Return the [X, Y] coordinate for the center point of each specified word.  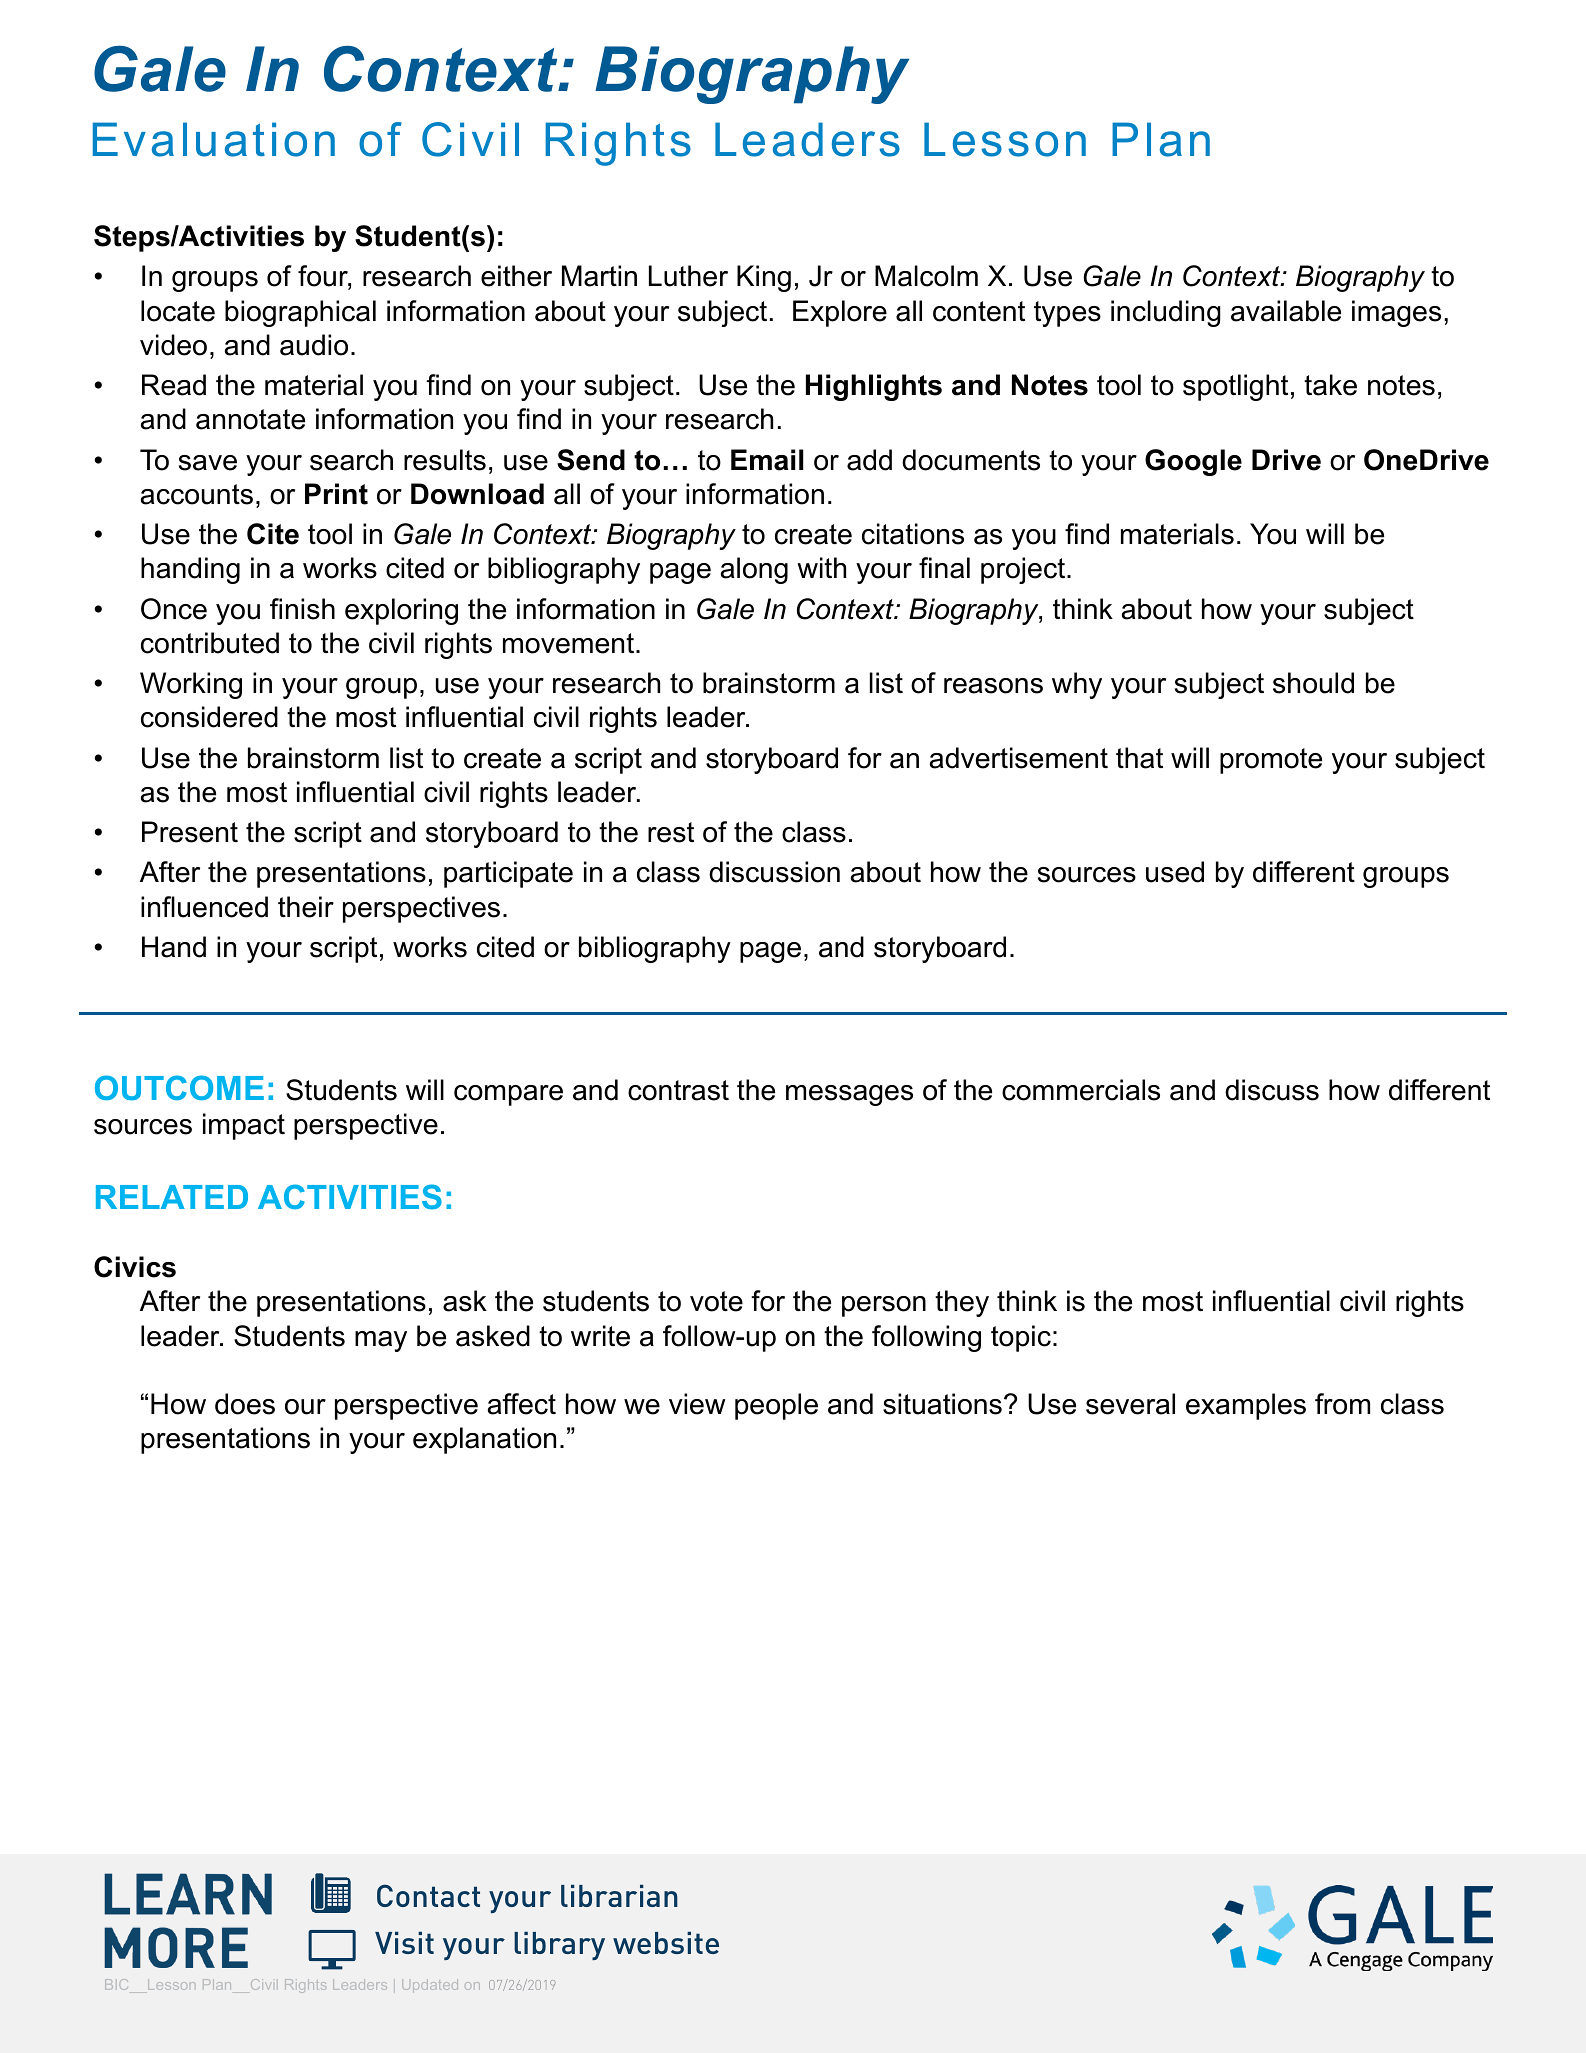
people [776, 1406]
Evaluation [214, 139]
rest [671, 832]
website [666, 1943]
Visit [404, 1943]
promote [1271, 761]
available [1286, 311]
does [245, 1404]
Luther [688, 276]
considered [209, 717]
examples [1246, 1406]
